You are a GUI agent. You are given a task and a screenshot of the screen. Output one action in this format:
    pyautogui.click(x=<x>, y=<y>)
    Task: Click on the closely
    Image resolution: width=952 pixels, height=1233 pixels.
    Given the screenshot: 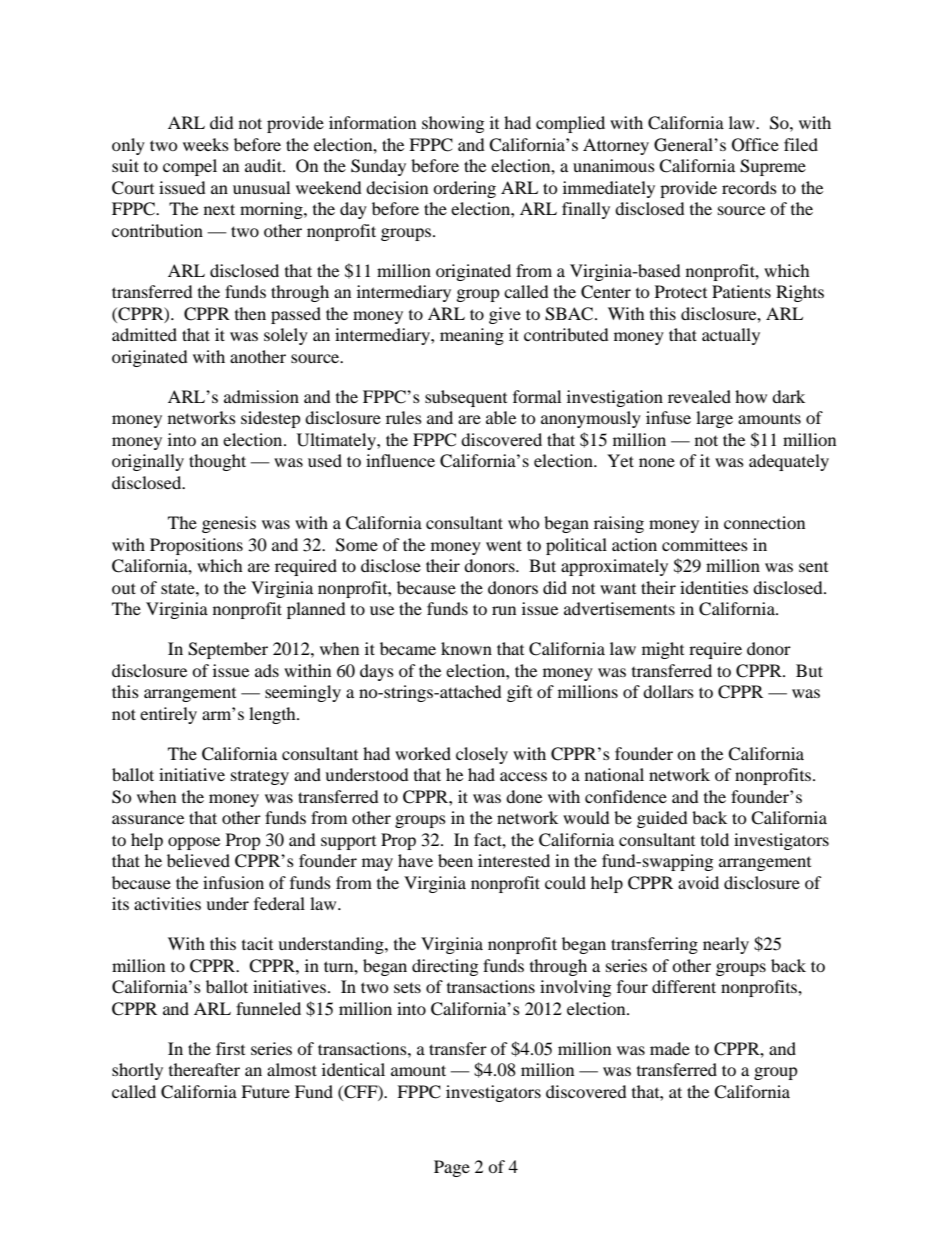 What is the action you would take?
    pyautogui.click(x=482, y=755)
